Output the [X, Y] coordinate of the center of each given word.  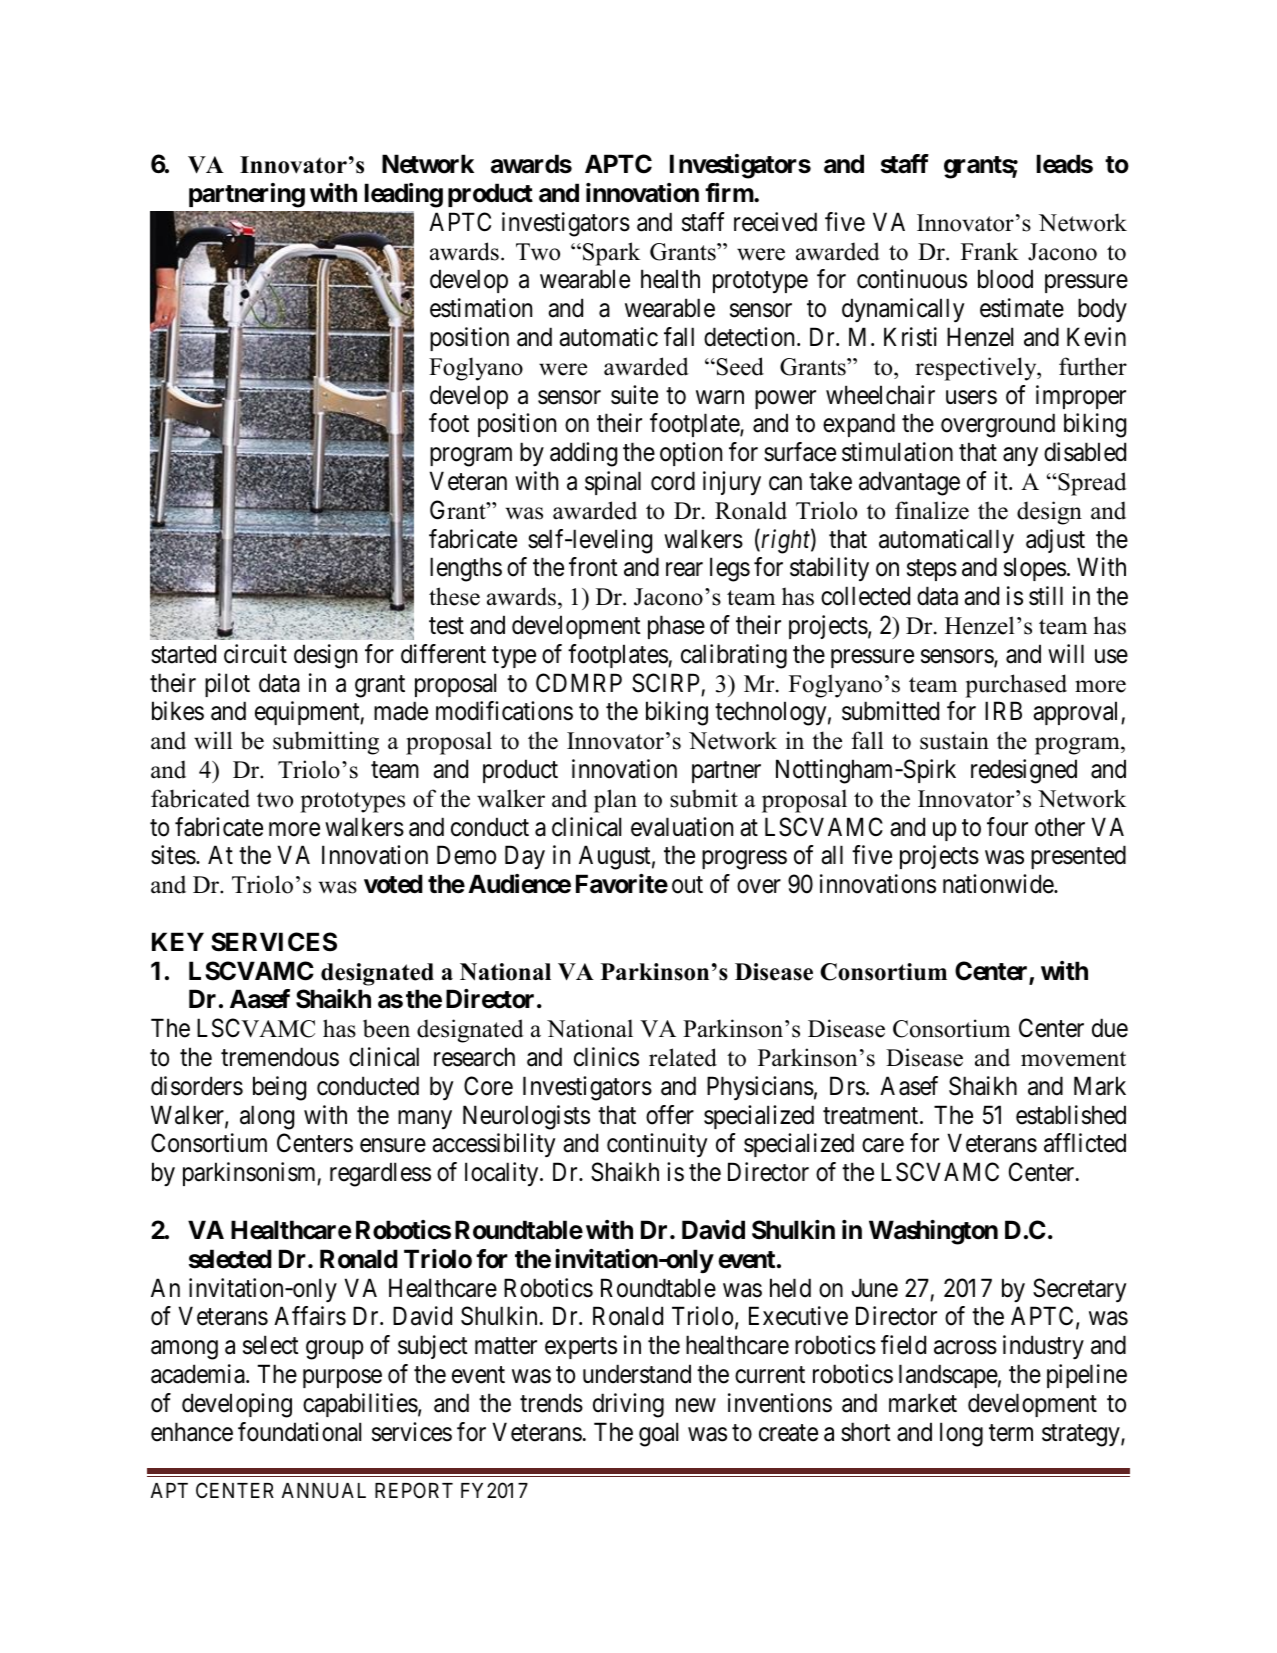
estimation [481, 308]
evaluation [682, 827]
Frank [990, 251]
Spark [611, 254]
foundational [299, 1432]
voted [393, 884]
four [1007, 827]
